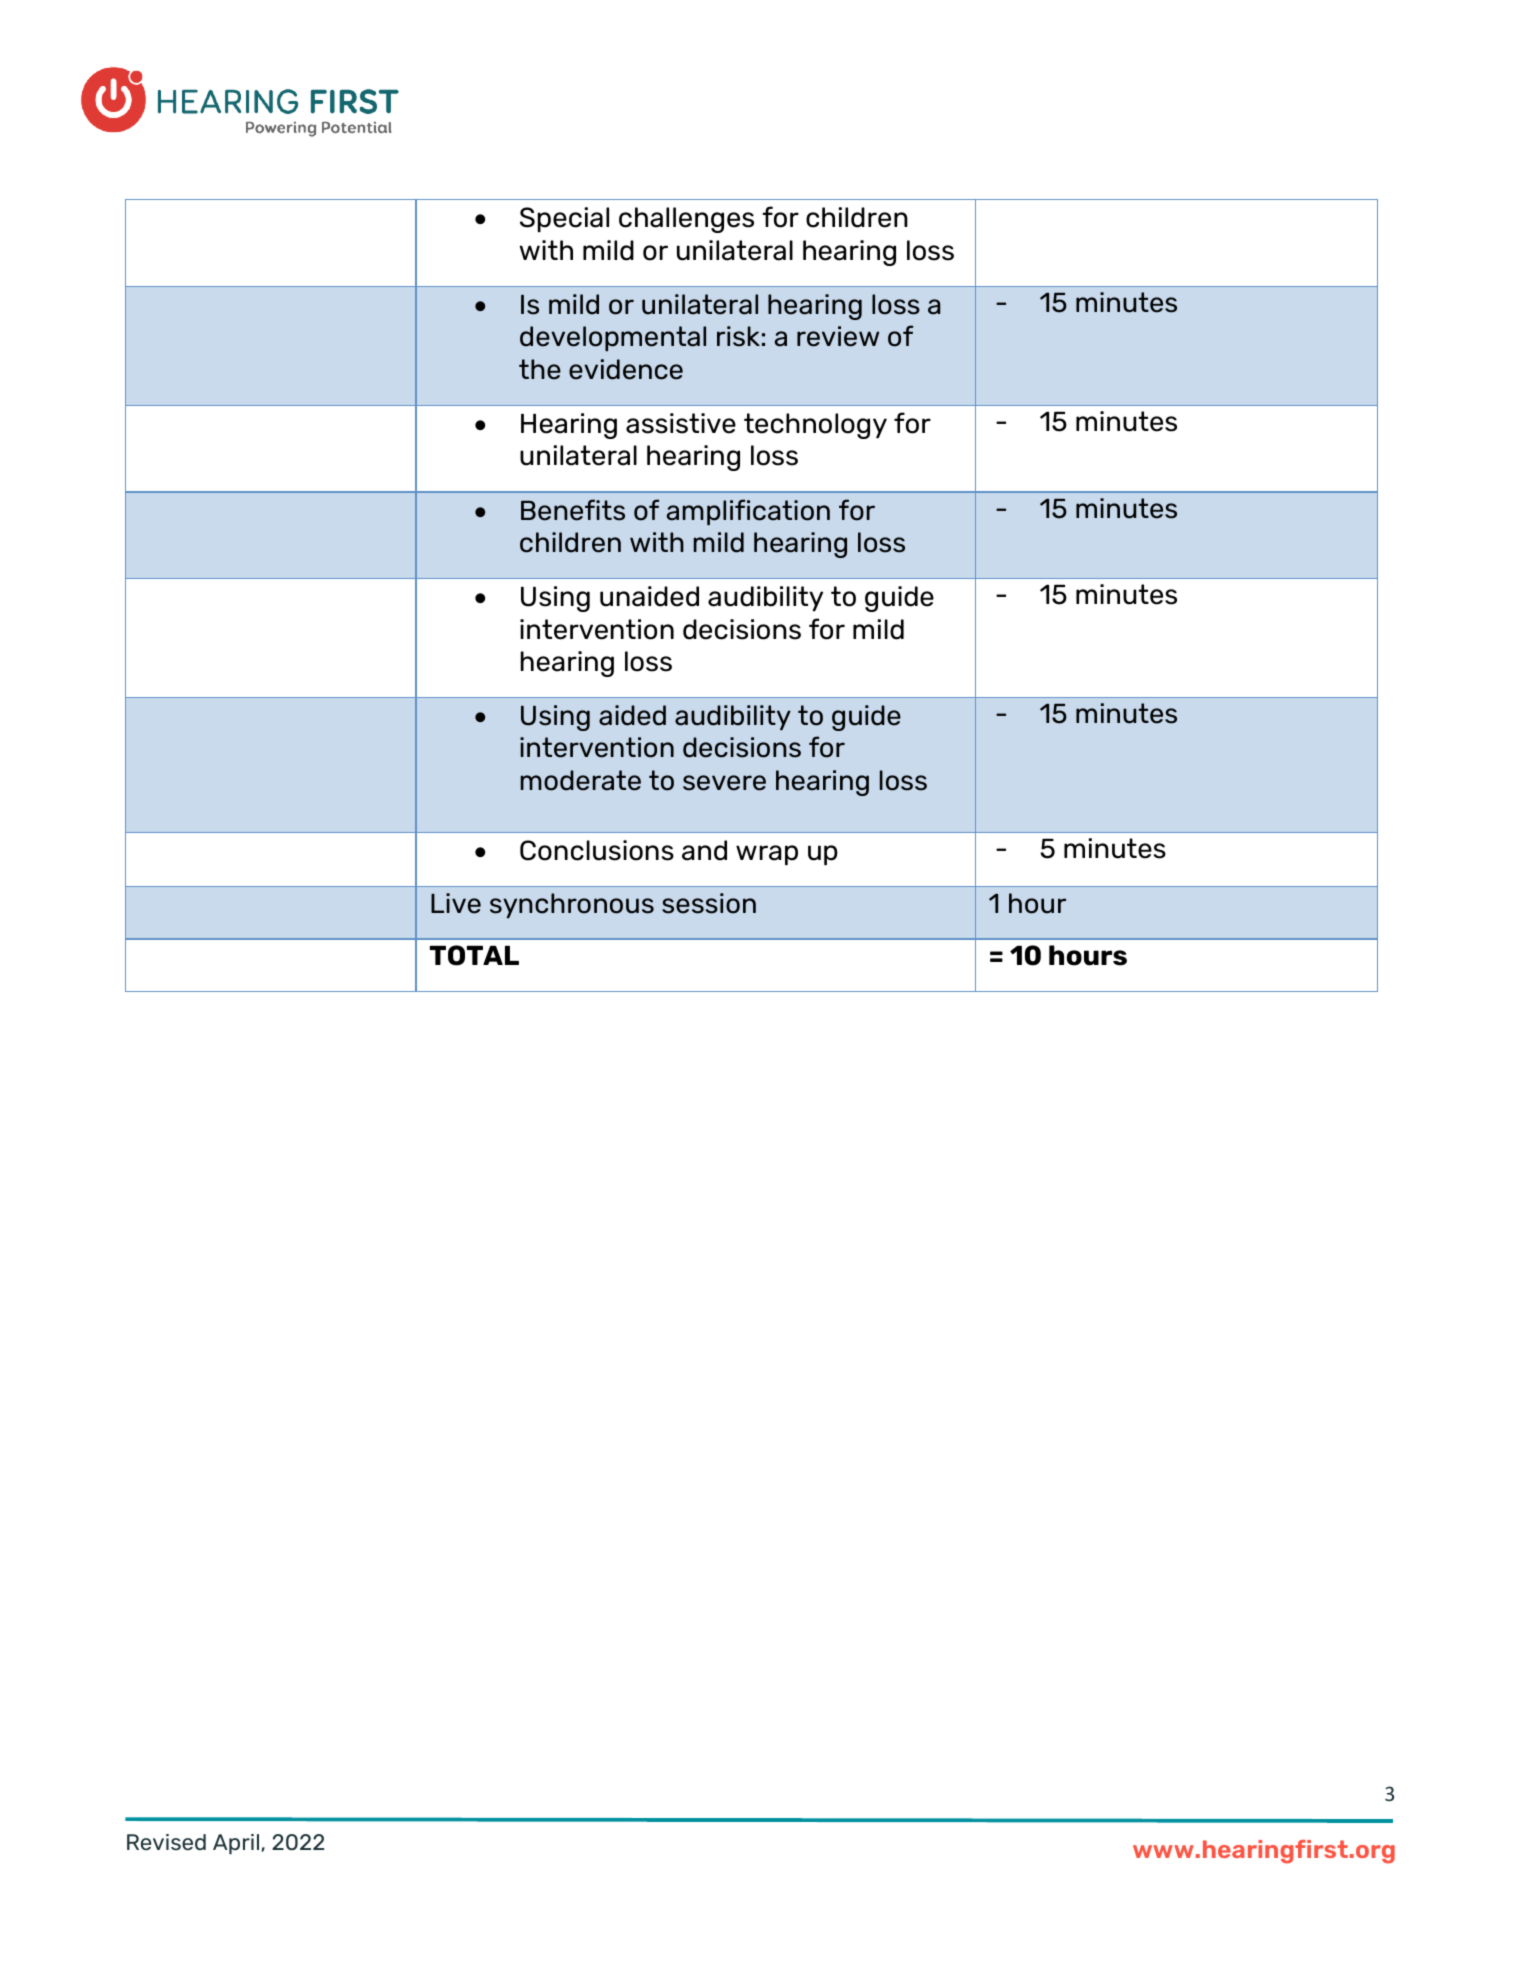 This screenshot has height=1968, width=1521. Describe the element at coordinates (456, 903) in the screenshot. I see `Live` at that location.
